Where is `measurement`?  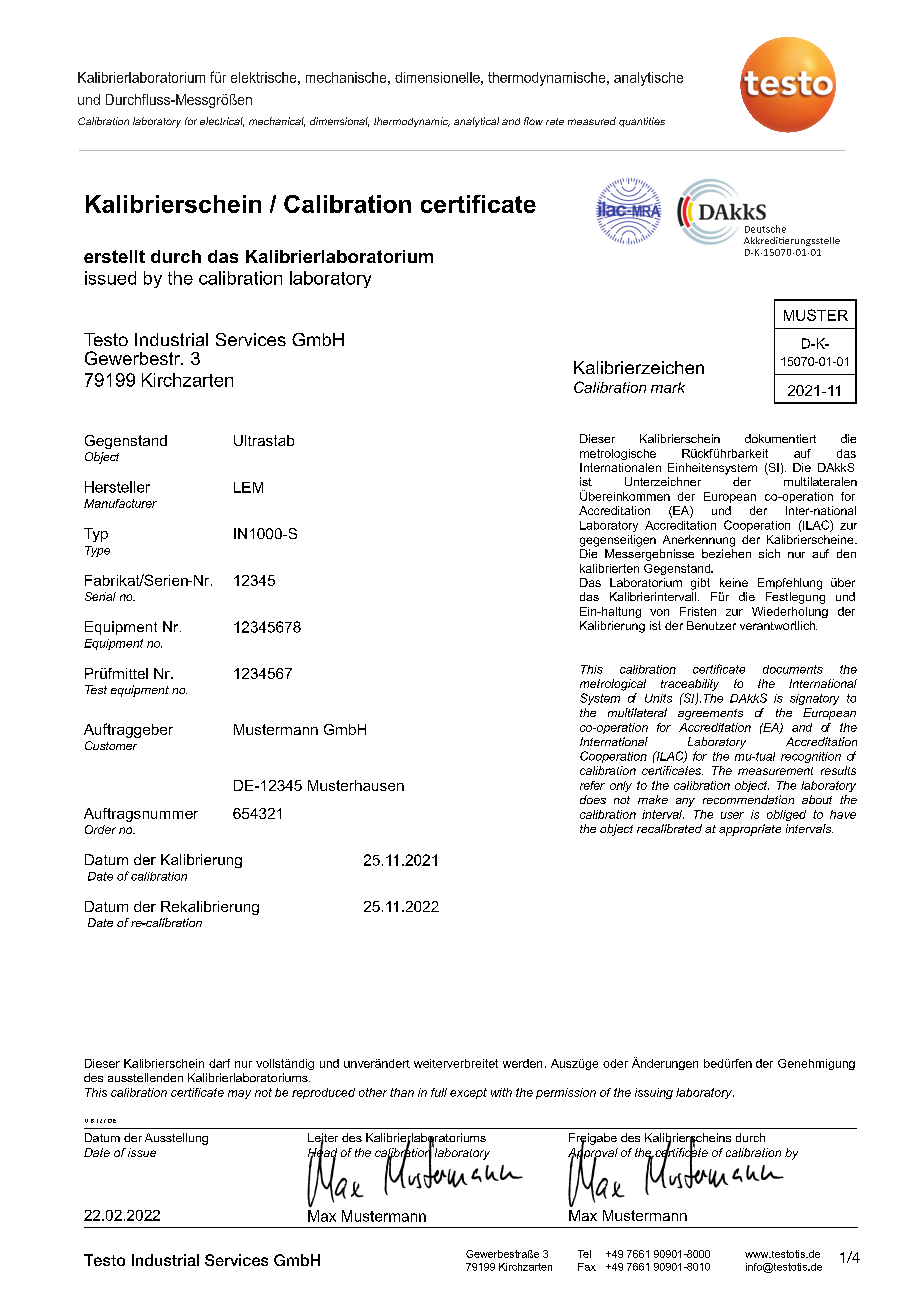
measurement is located at coordinates (775, 771).
